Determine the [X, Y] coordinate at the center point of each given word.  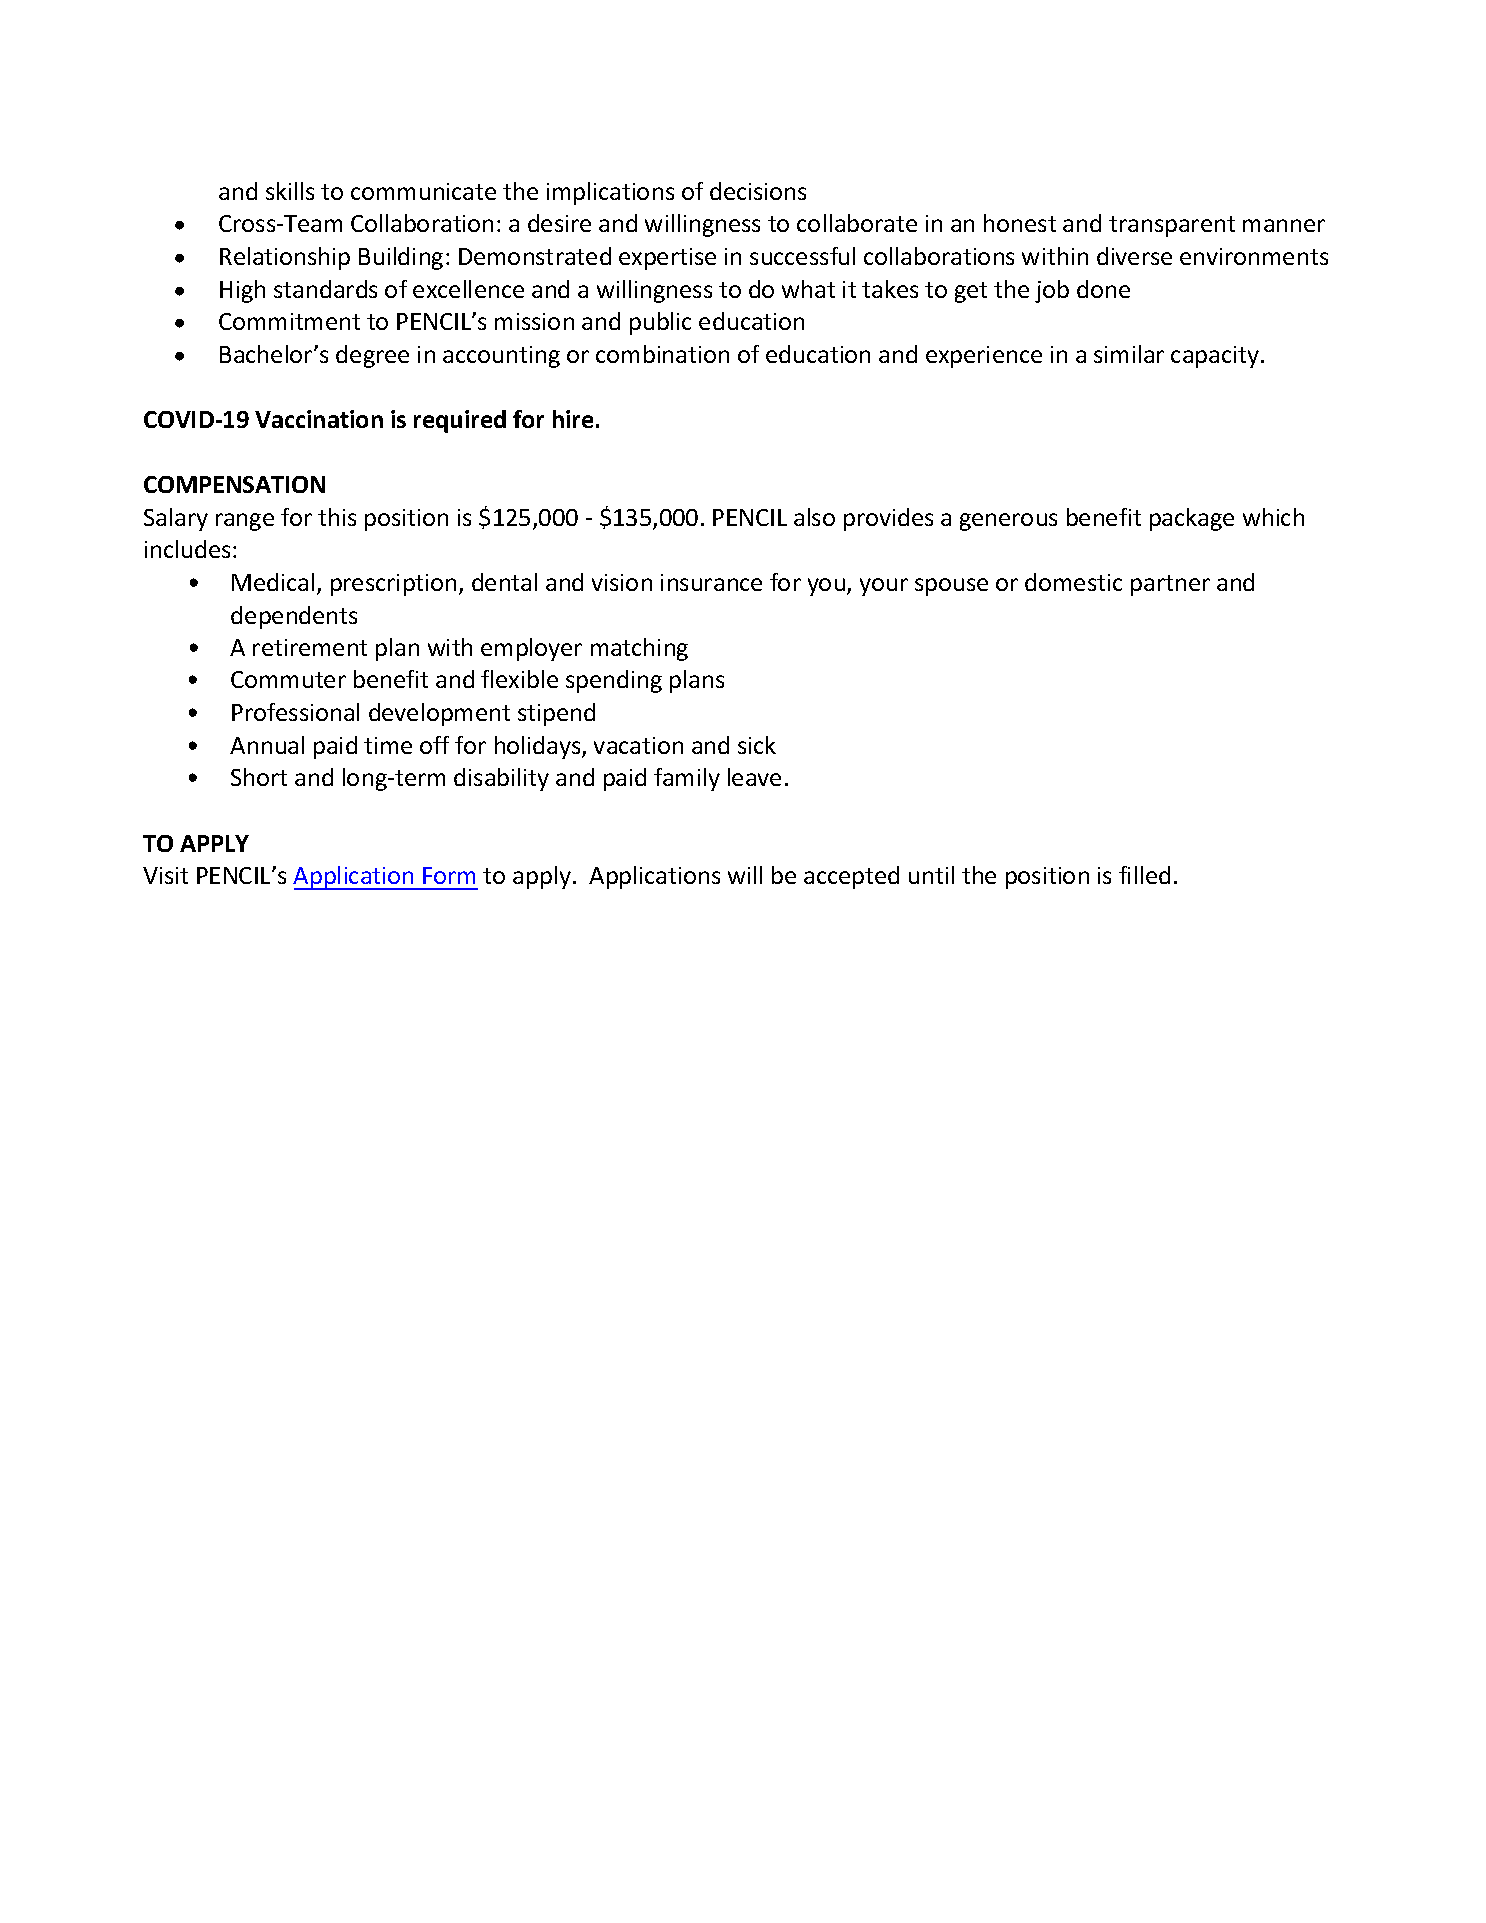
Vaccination [319, 419]
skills [290, 191]
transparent [1172, 226]
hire [573, 419]
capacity [1215, 357]
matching [639, 649]
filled [1144, 875]
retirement [310, 647]
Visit [165, 875]
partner [1170, 585]
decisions [758, 191]
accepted [851, 877]
